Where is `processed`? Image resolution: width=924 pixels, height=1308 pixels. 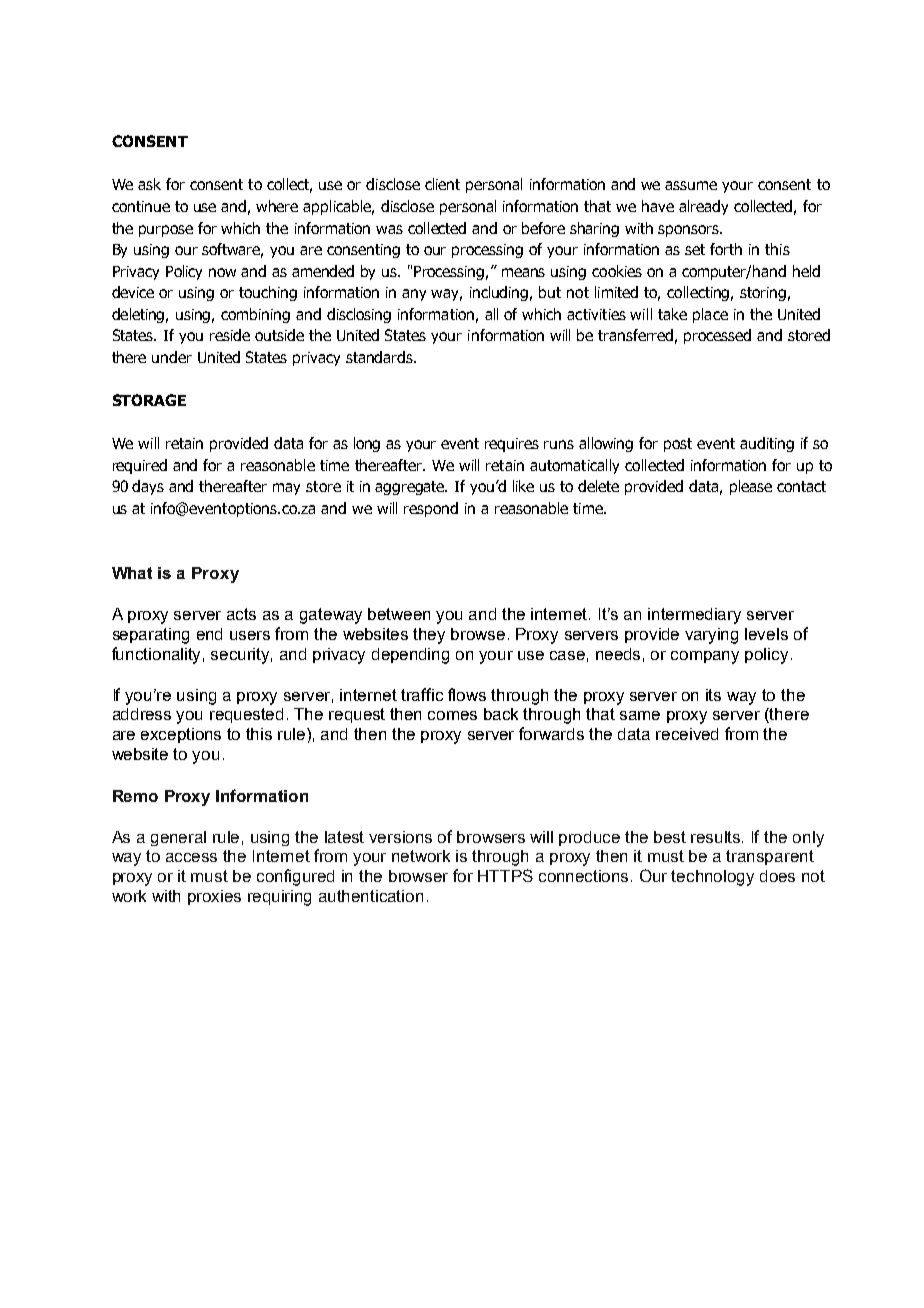 processed is located at coordinates (717, 336).
